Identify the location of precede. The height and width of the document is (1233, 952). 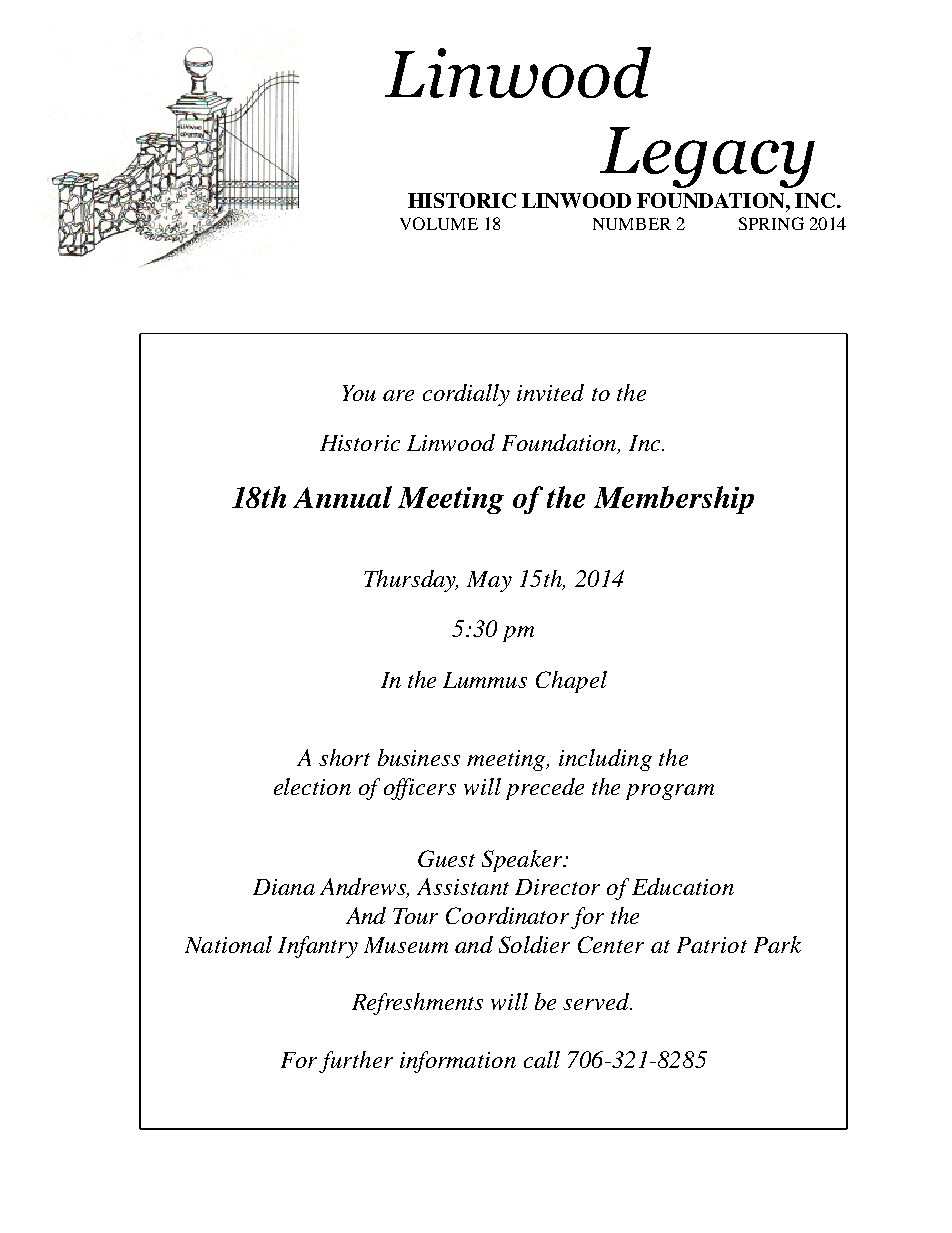
(545, 789).
